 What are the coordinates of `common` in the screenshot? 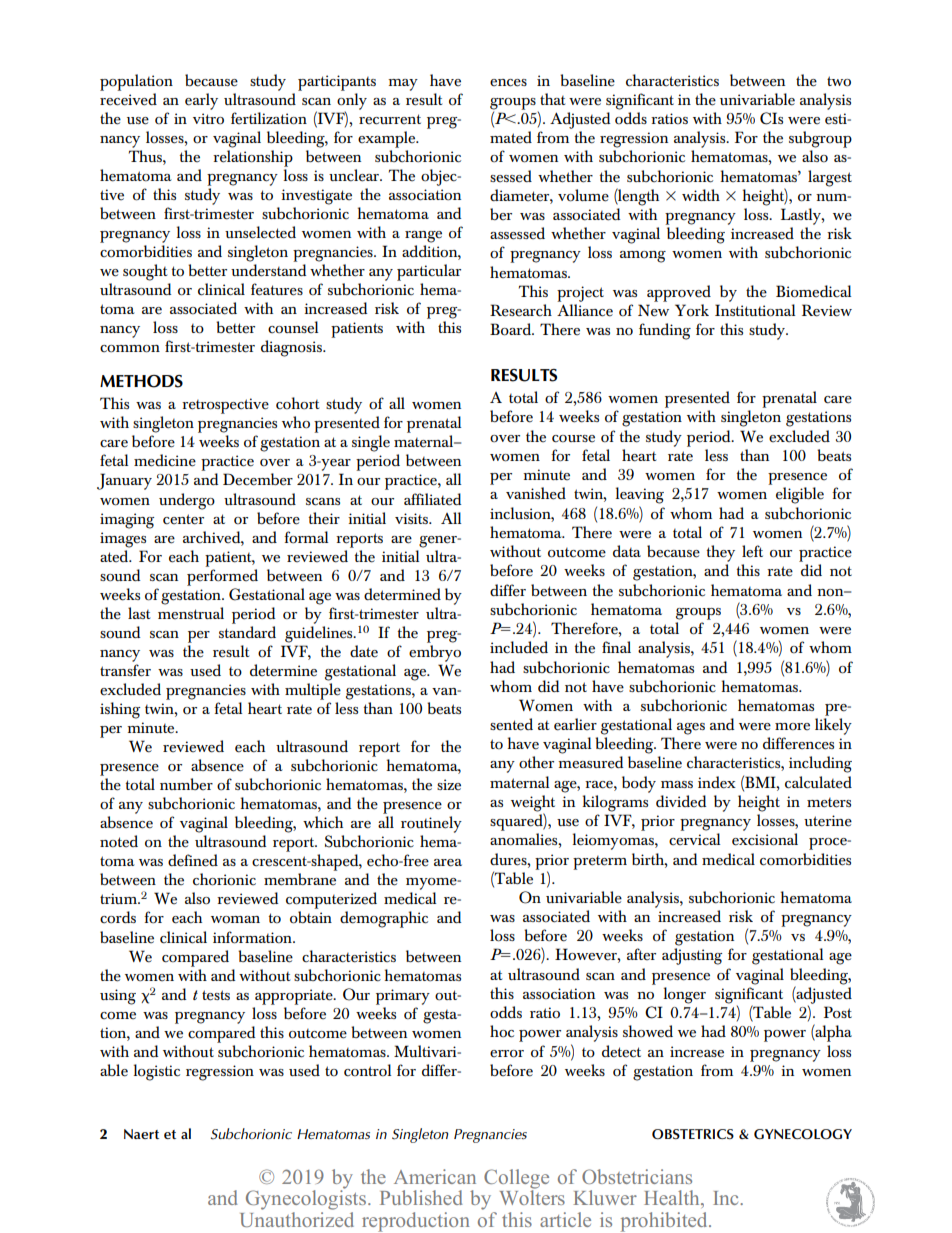 It's located at (130, 349).
